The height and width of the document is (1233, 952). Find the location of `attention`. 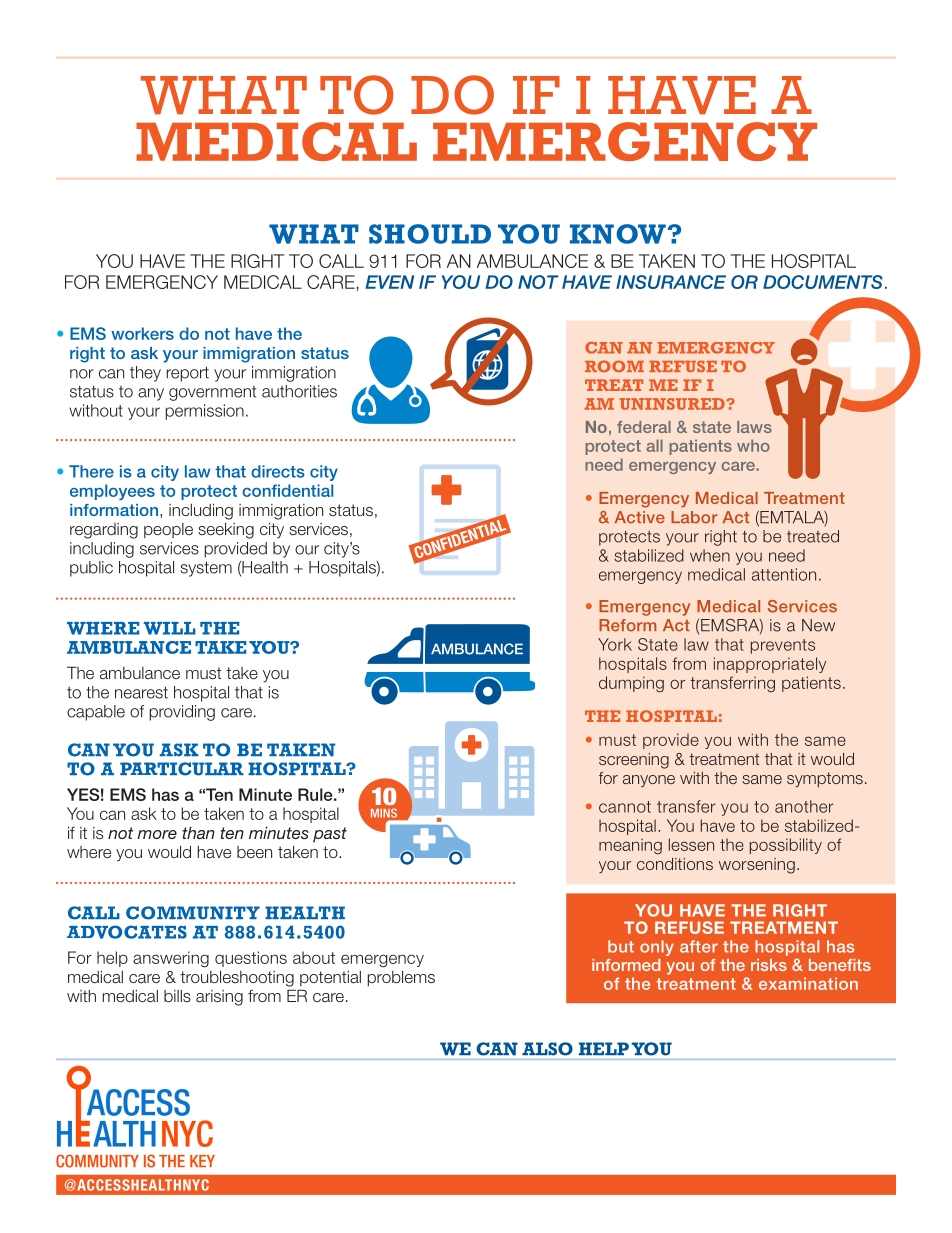

attention is located at coordinates (784, 574).
